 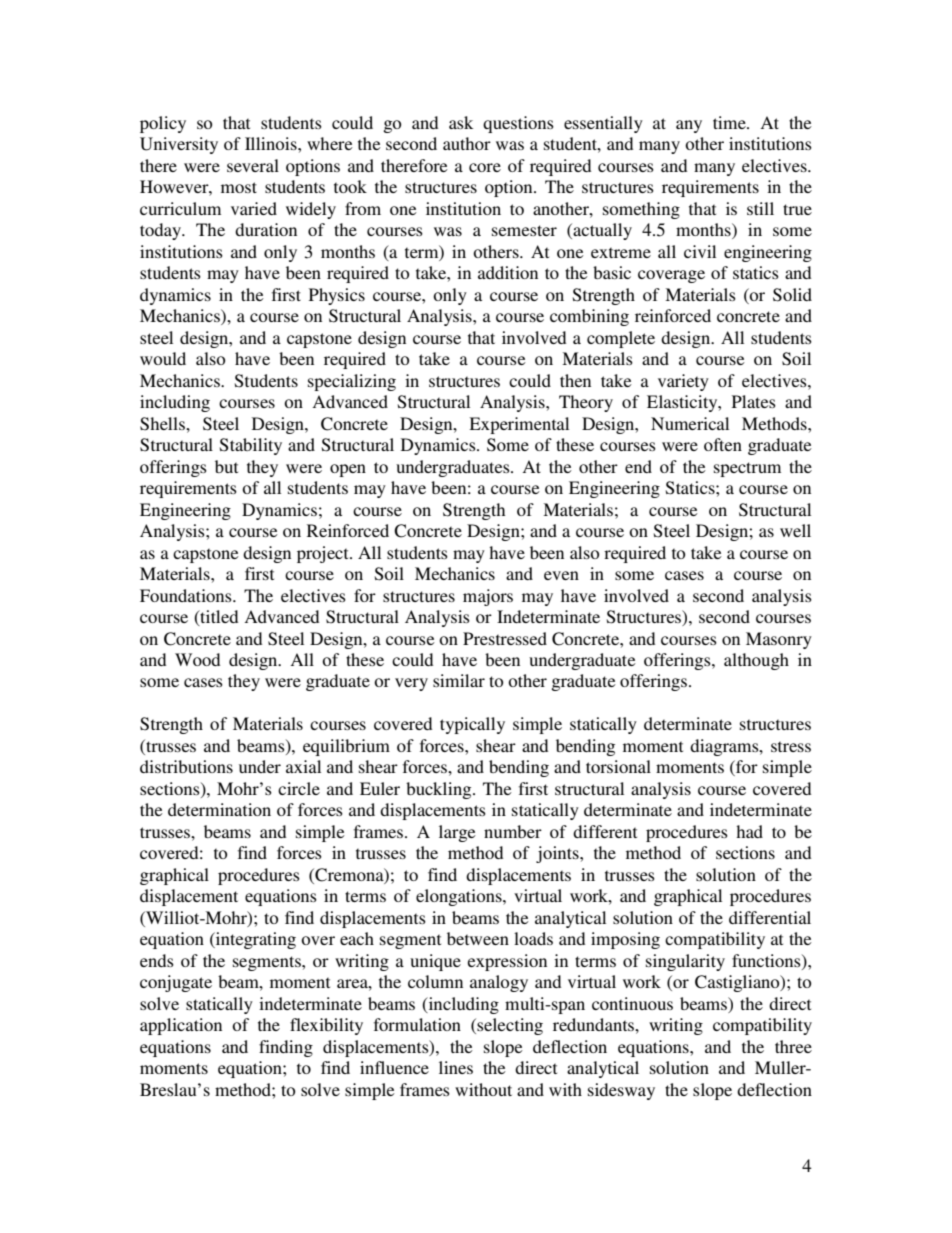 What do you see at coordinates (488, 597) in the screenshot?
I see `majors` at bounding box center [488, 597].
